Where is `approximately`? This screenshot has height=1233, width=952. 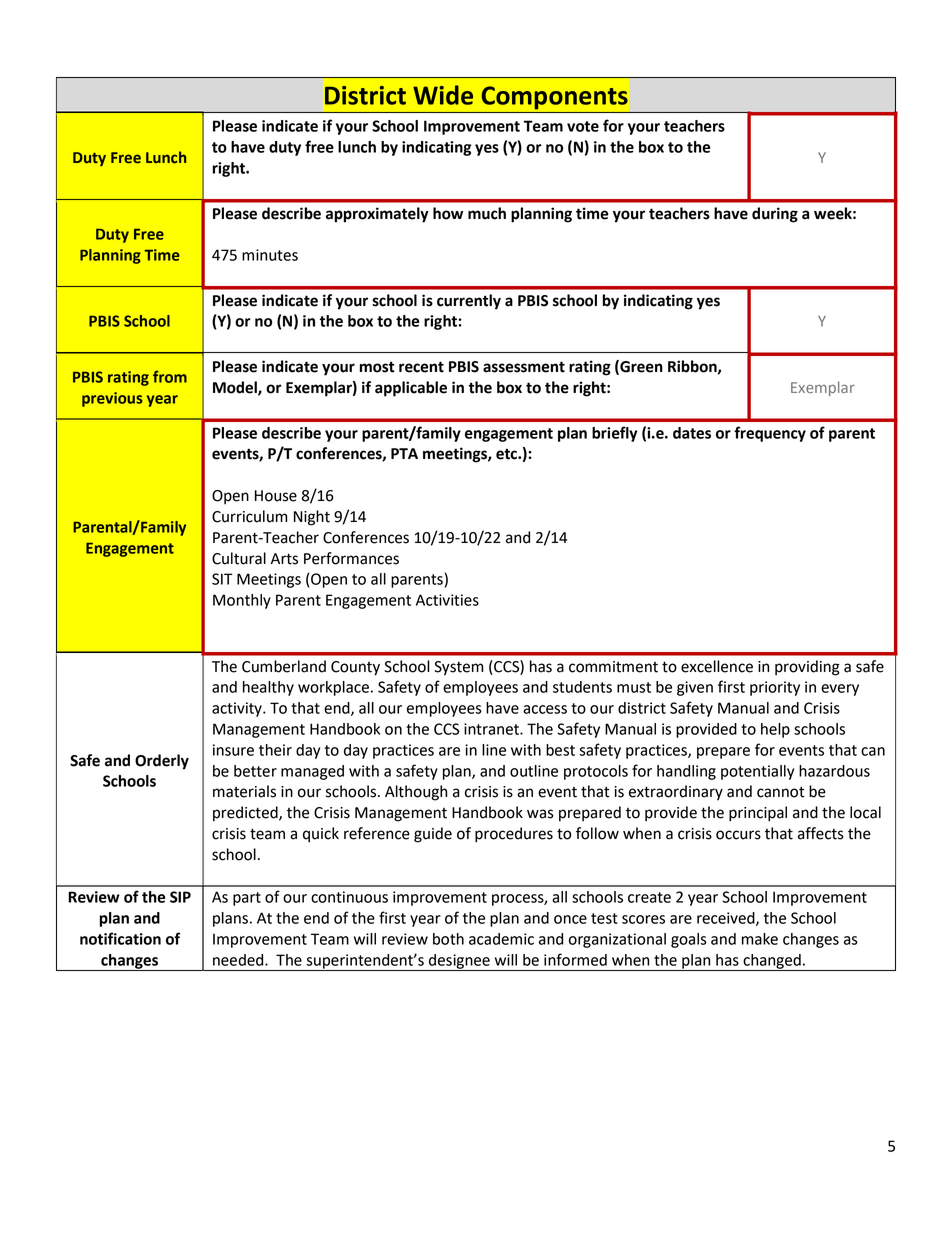 approximately is located at coordinates (377, 215).
